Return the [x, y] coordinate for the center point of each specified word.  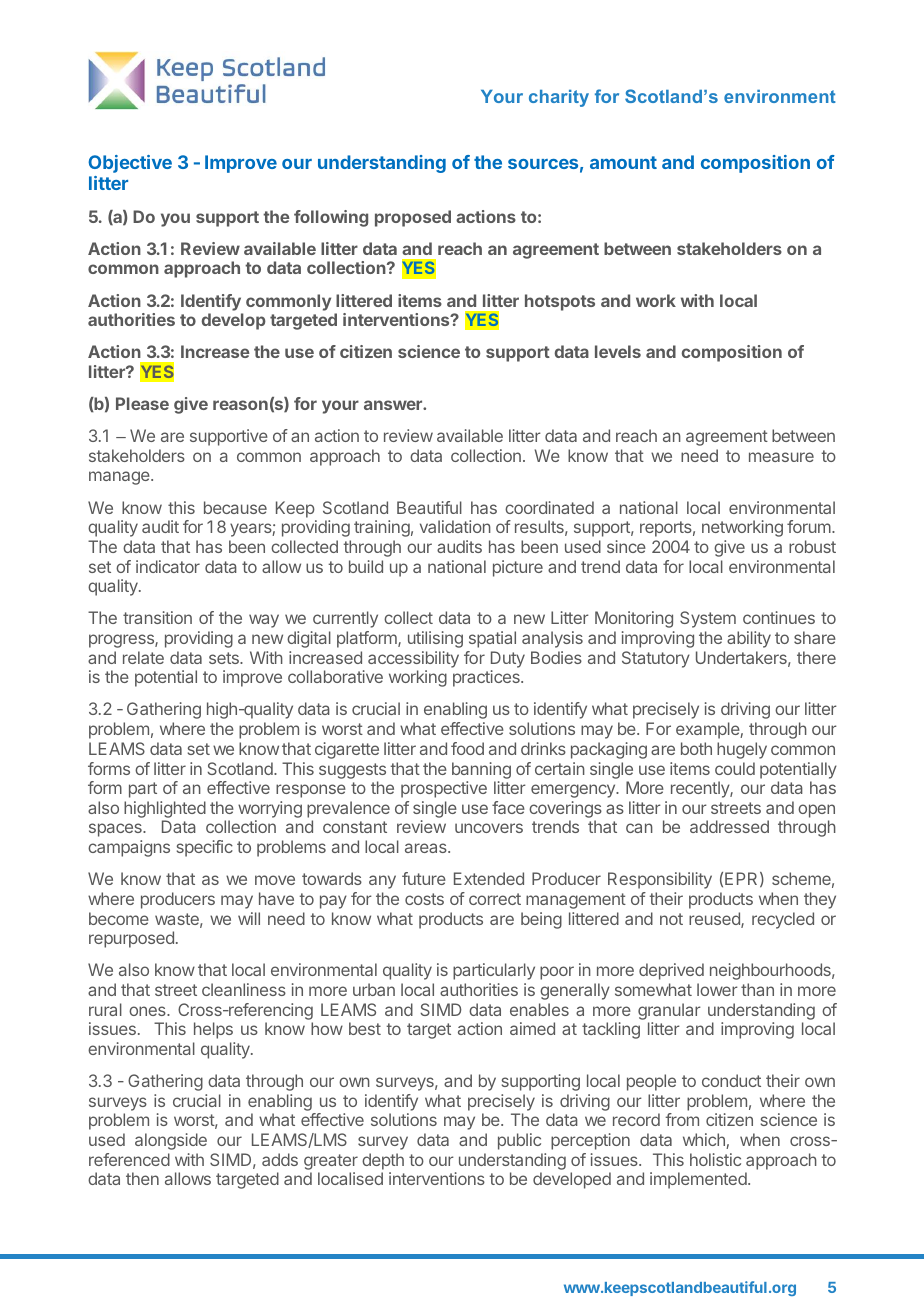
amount [623, 162]
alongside [171, 1141]
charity [559, 98]
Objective [130, 164]
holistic [715, 1159]
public [519, 1141]
